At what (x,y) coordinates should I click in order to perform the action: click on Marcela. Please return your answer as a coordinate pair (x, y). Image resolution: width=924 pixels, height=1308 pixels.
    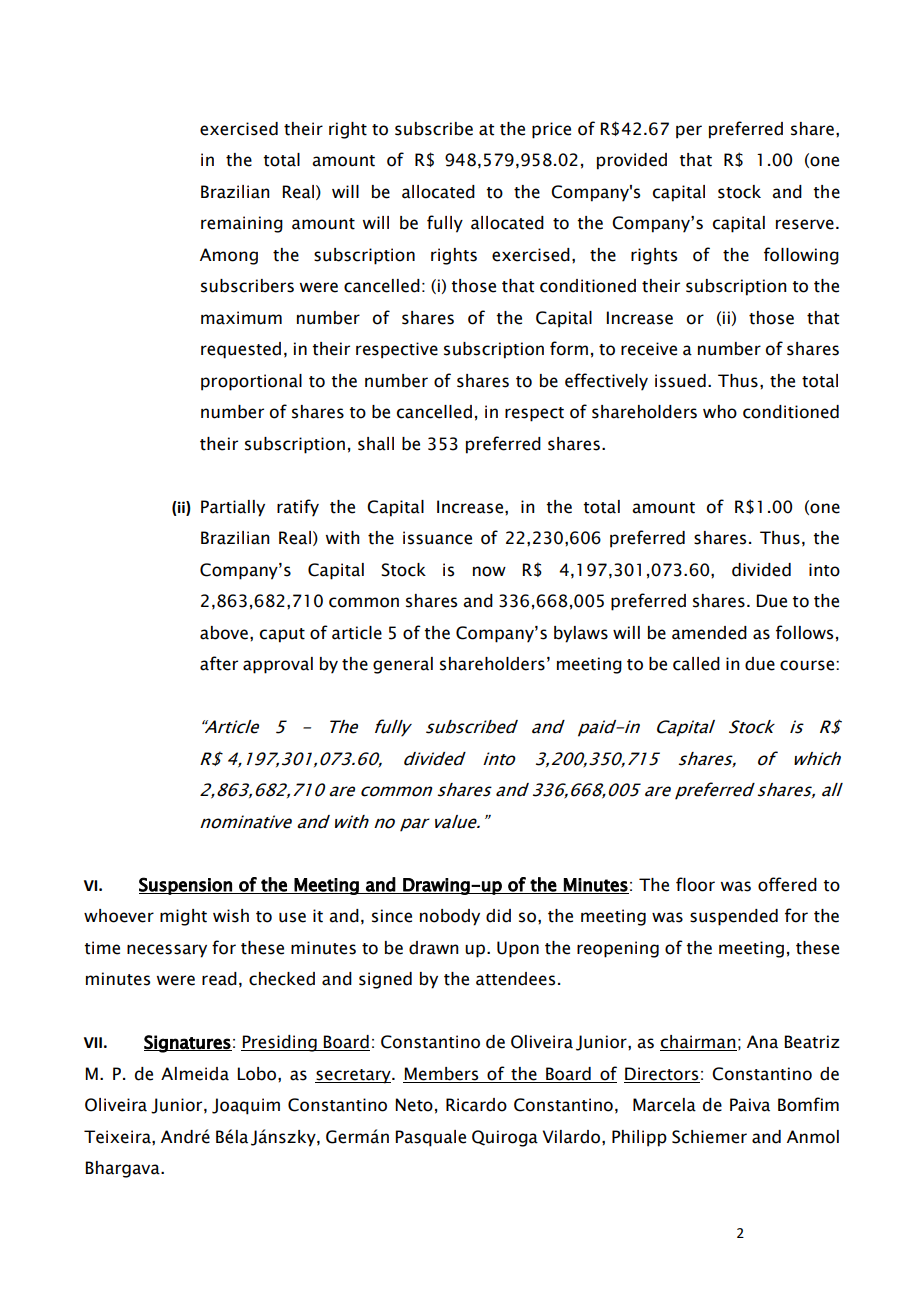
    Looking at the image, I should click on (664, 1105).
